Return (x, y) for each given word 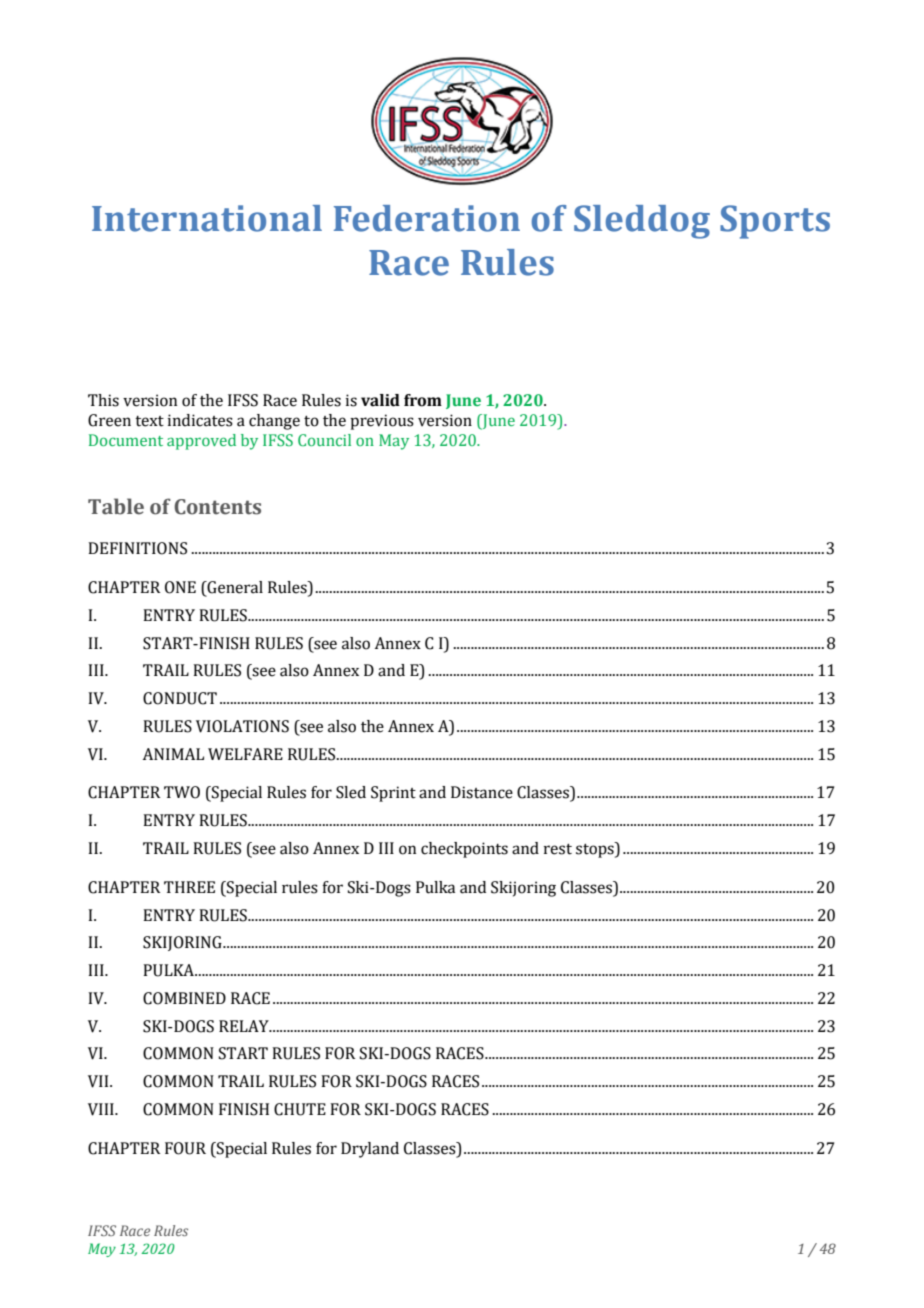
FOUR (185, 1148)
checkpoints (464, 850)
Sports (775, 222)
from (423, 400)
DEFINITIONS (137, 548)
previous (382, 422)
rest (558, 849)
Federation (427, 218)
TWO (182, 792)
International (207, 218)
